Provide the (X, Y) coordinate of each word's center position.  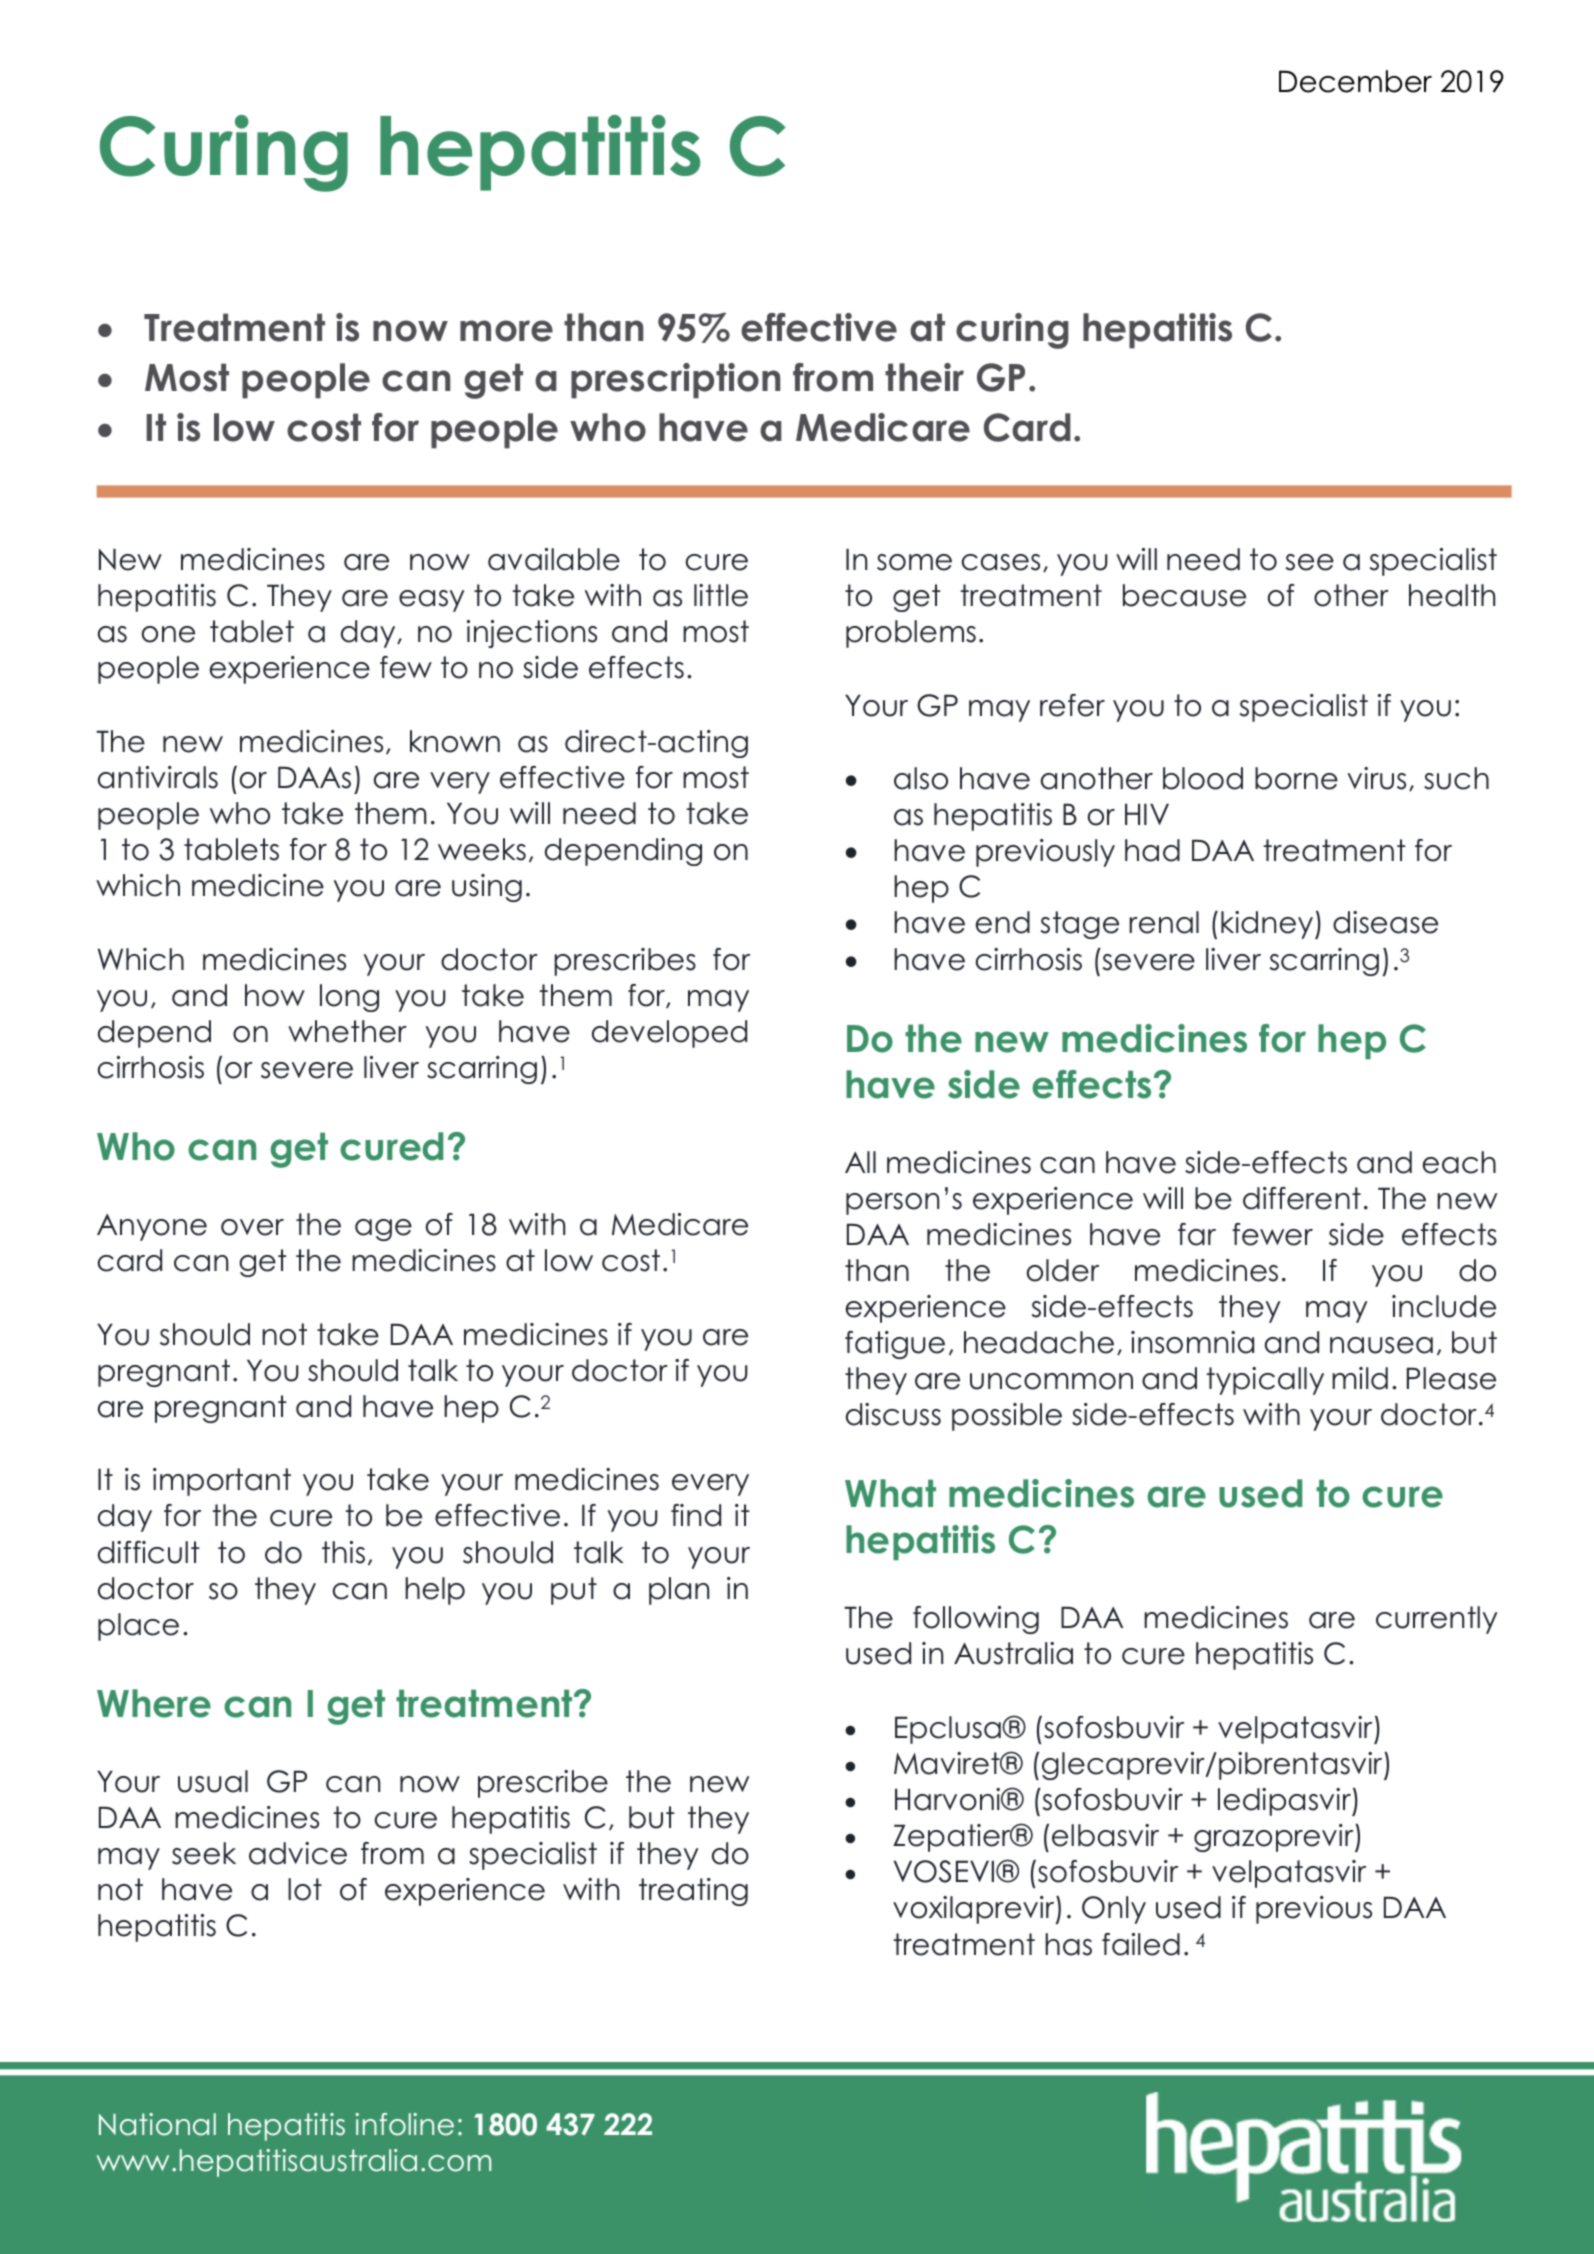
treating (693, 1892)
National (157, 2124)
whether (347, 1031)
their (924, 377)
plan (679, 1591)
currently (1437, 1620)
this (343, 1552)
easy (432, 601)
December (1355, 81)
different (1302, 1198)
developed (669, 1034)
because (1184, 595)
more (506, 331)
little (721, 595)
